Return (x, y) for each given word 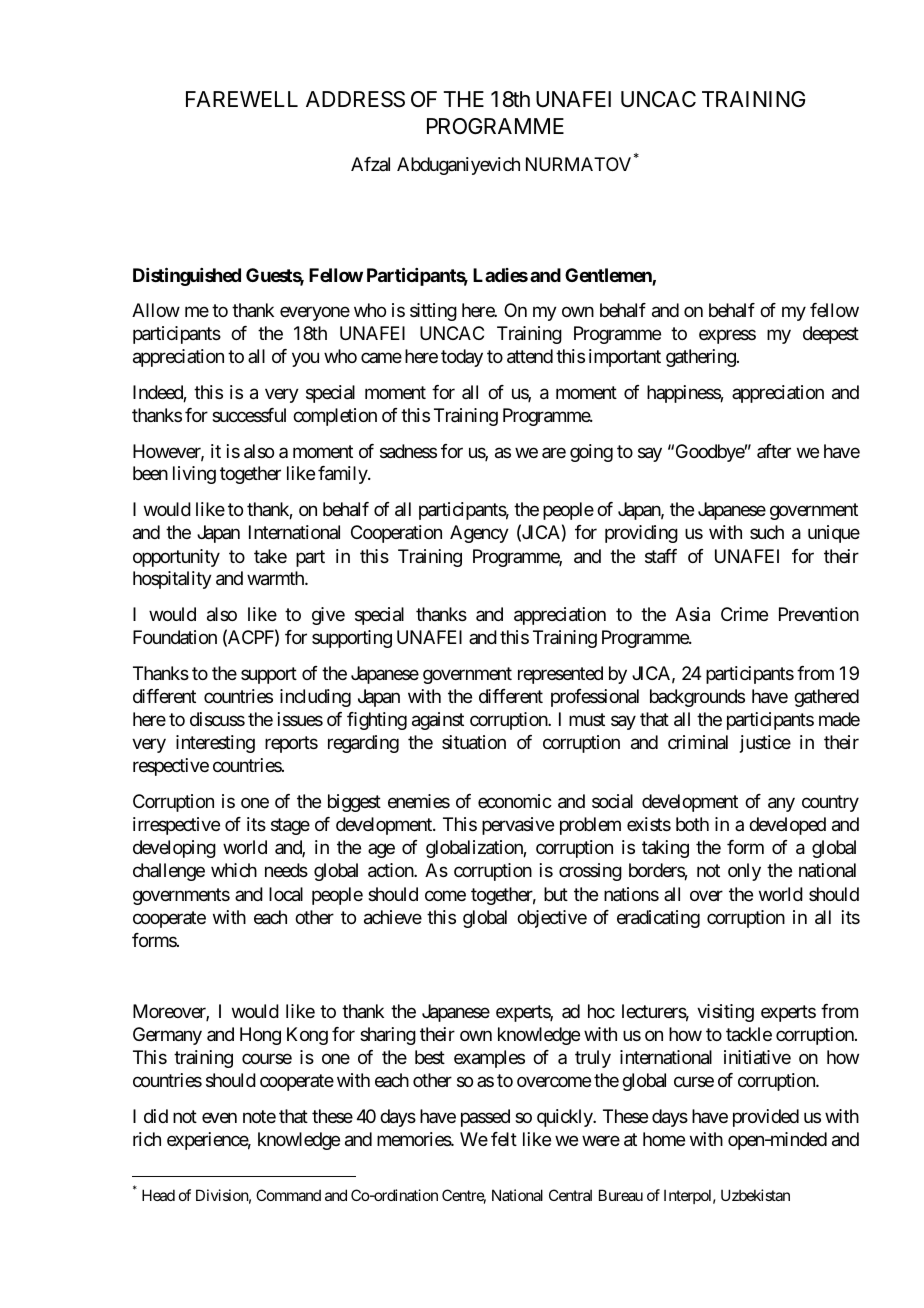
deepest (831, 335)
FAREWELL (242, 99)
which (234, 870)
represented (560, 675)
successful (249, 415)
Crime (744, 614)
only (744, 872)
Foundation (175, 637)
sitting (433, 312)
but (556, 894)
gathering (701, 358)
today (462, 358)
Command (288, 1195)
